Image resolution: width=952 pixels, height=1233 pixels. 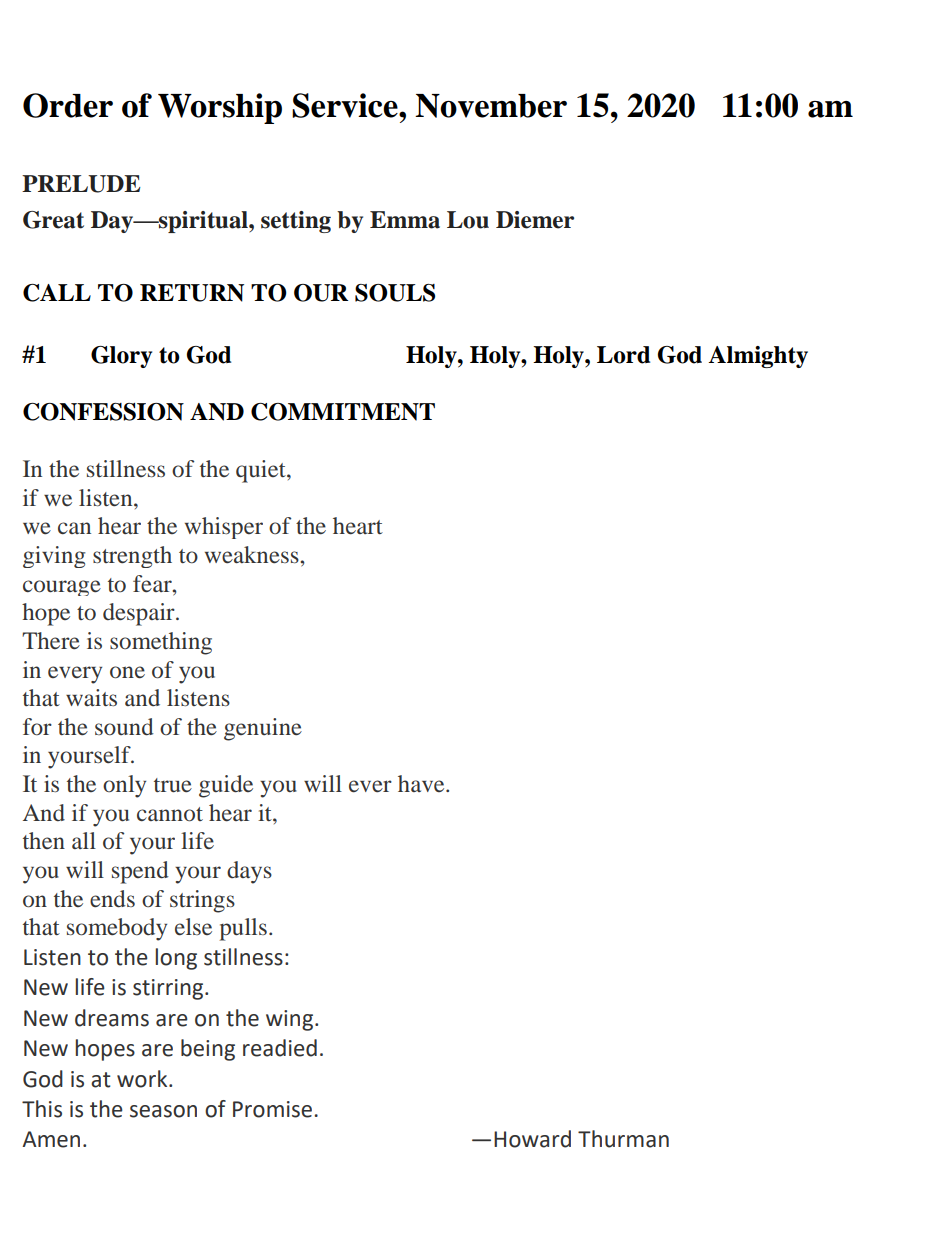 I want to click on Promise, so click(x=274, y=1109).
